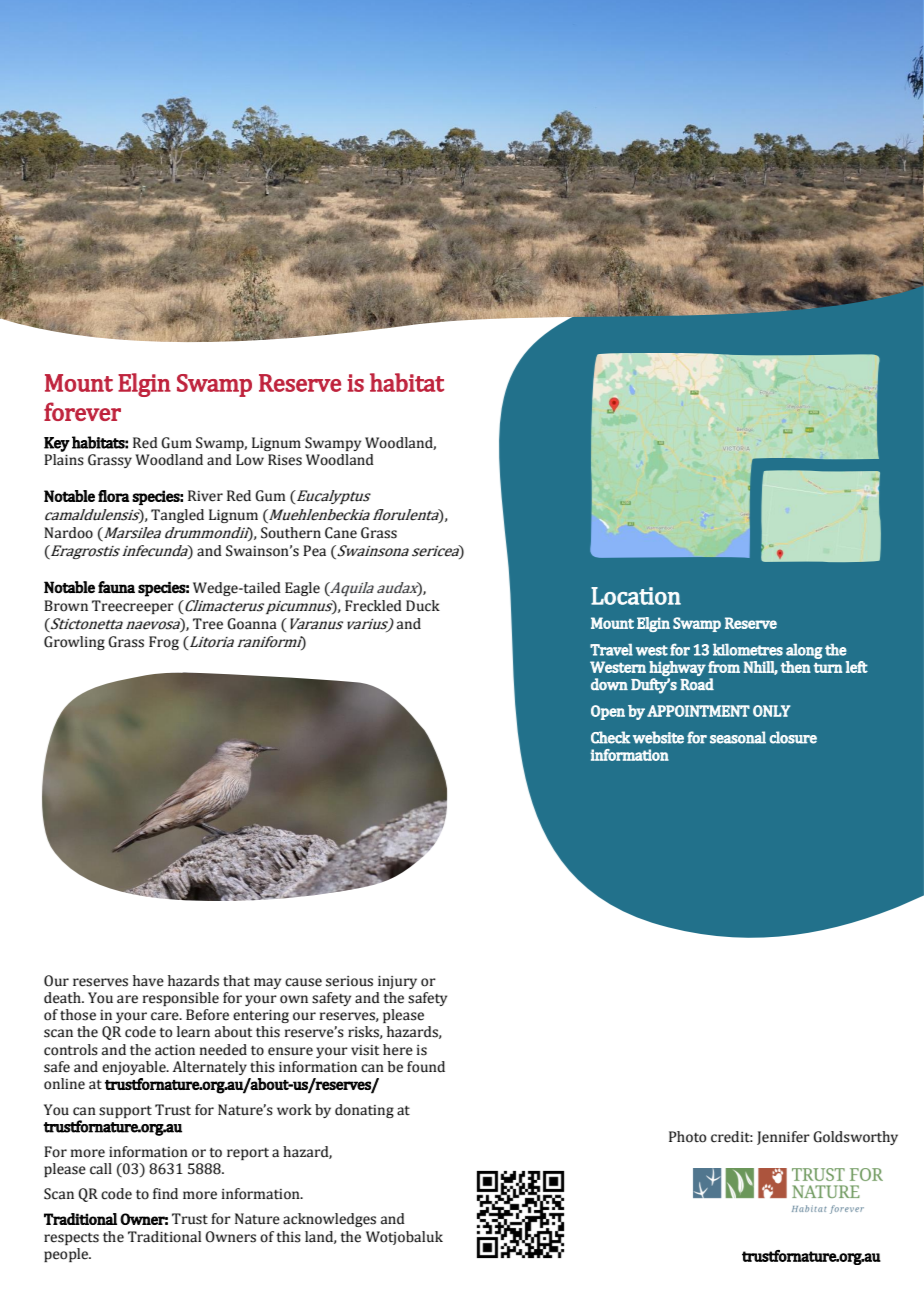 The height and width of the document is (1308, 924). I want to click on Rises, so click(285, 460).
